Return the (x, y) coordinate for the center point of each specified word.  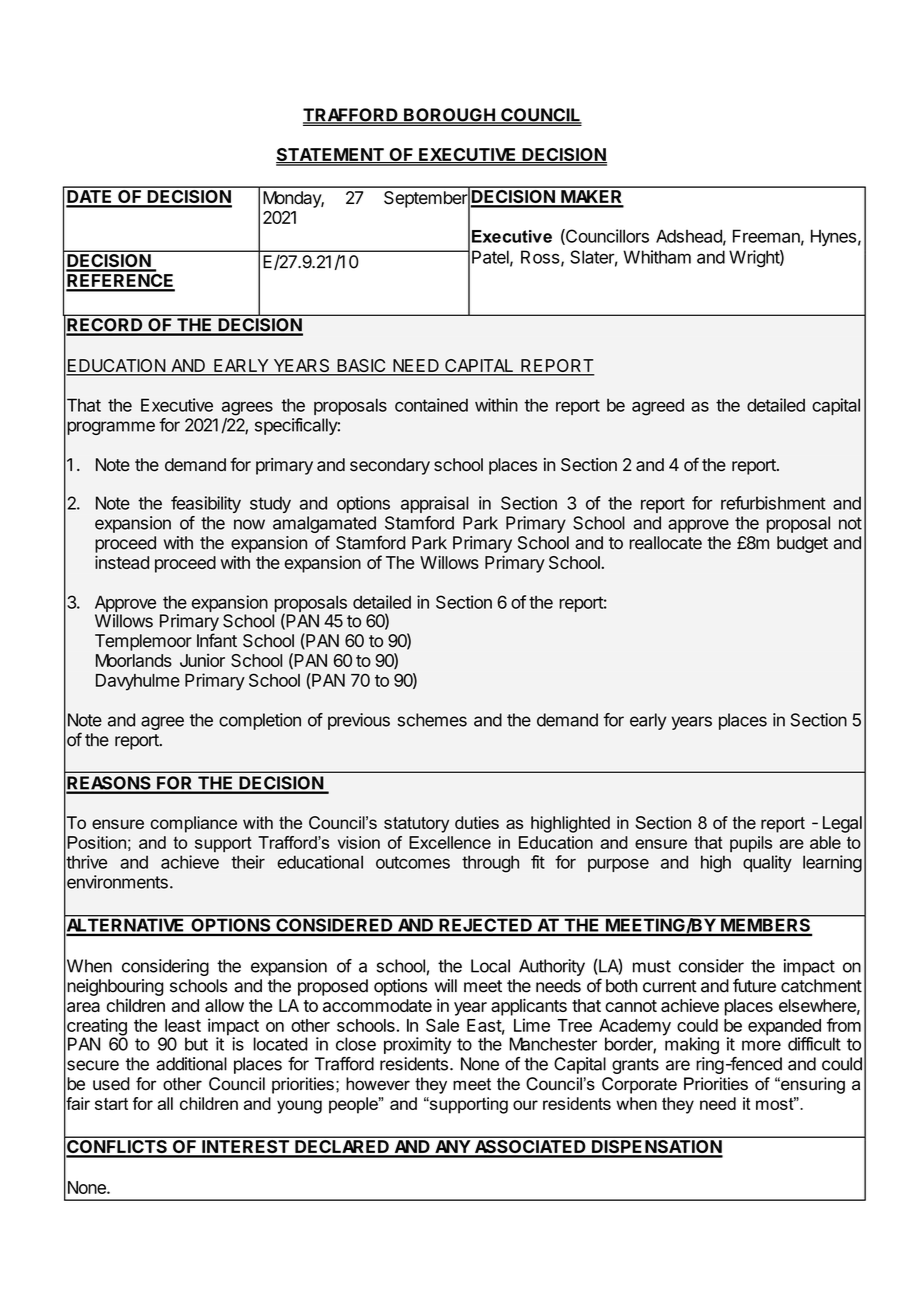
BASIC (361, 367)
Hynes (833, 237)
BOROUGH (449, 116)
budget (802, 544)
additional (191, 1064)
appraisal (435, 504)
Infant (217, 640)
